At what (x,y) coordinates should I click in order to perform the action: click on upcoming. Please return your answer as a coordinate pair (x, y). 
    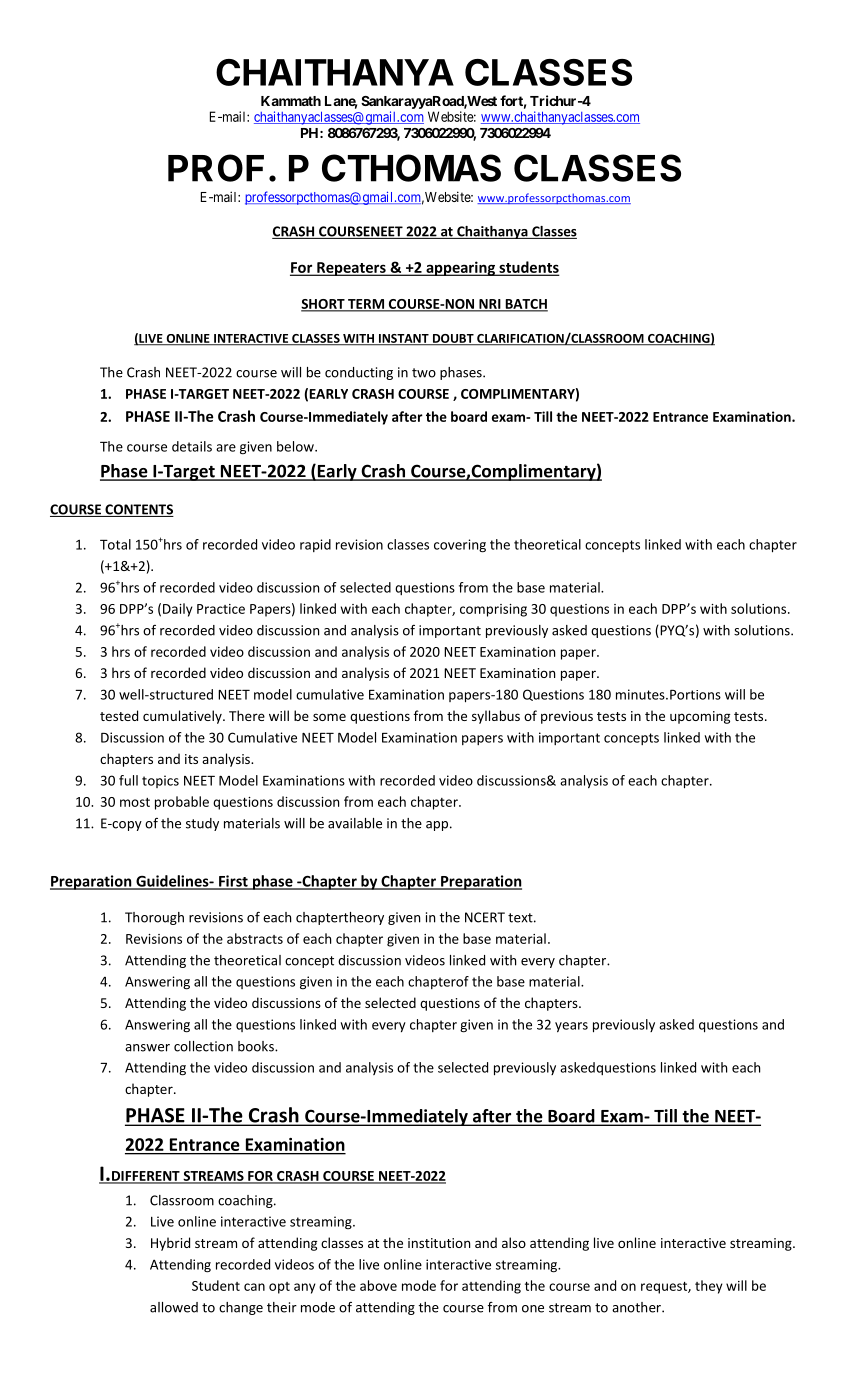
    Looking at the image, I should click on (700, 717).
